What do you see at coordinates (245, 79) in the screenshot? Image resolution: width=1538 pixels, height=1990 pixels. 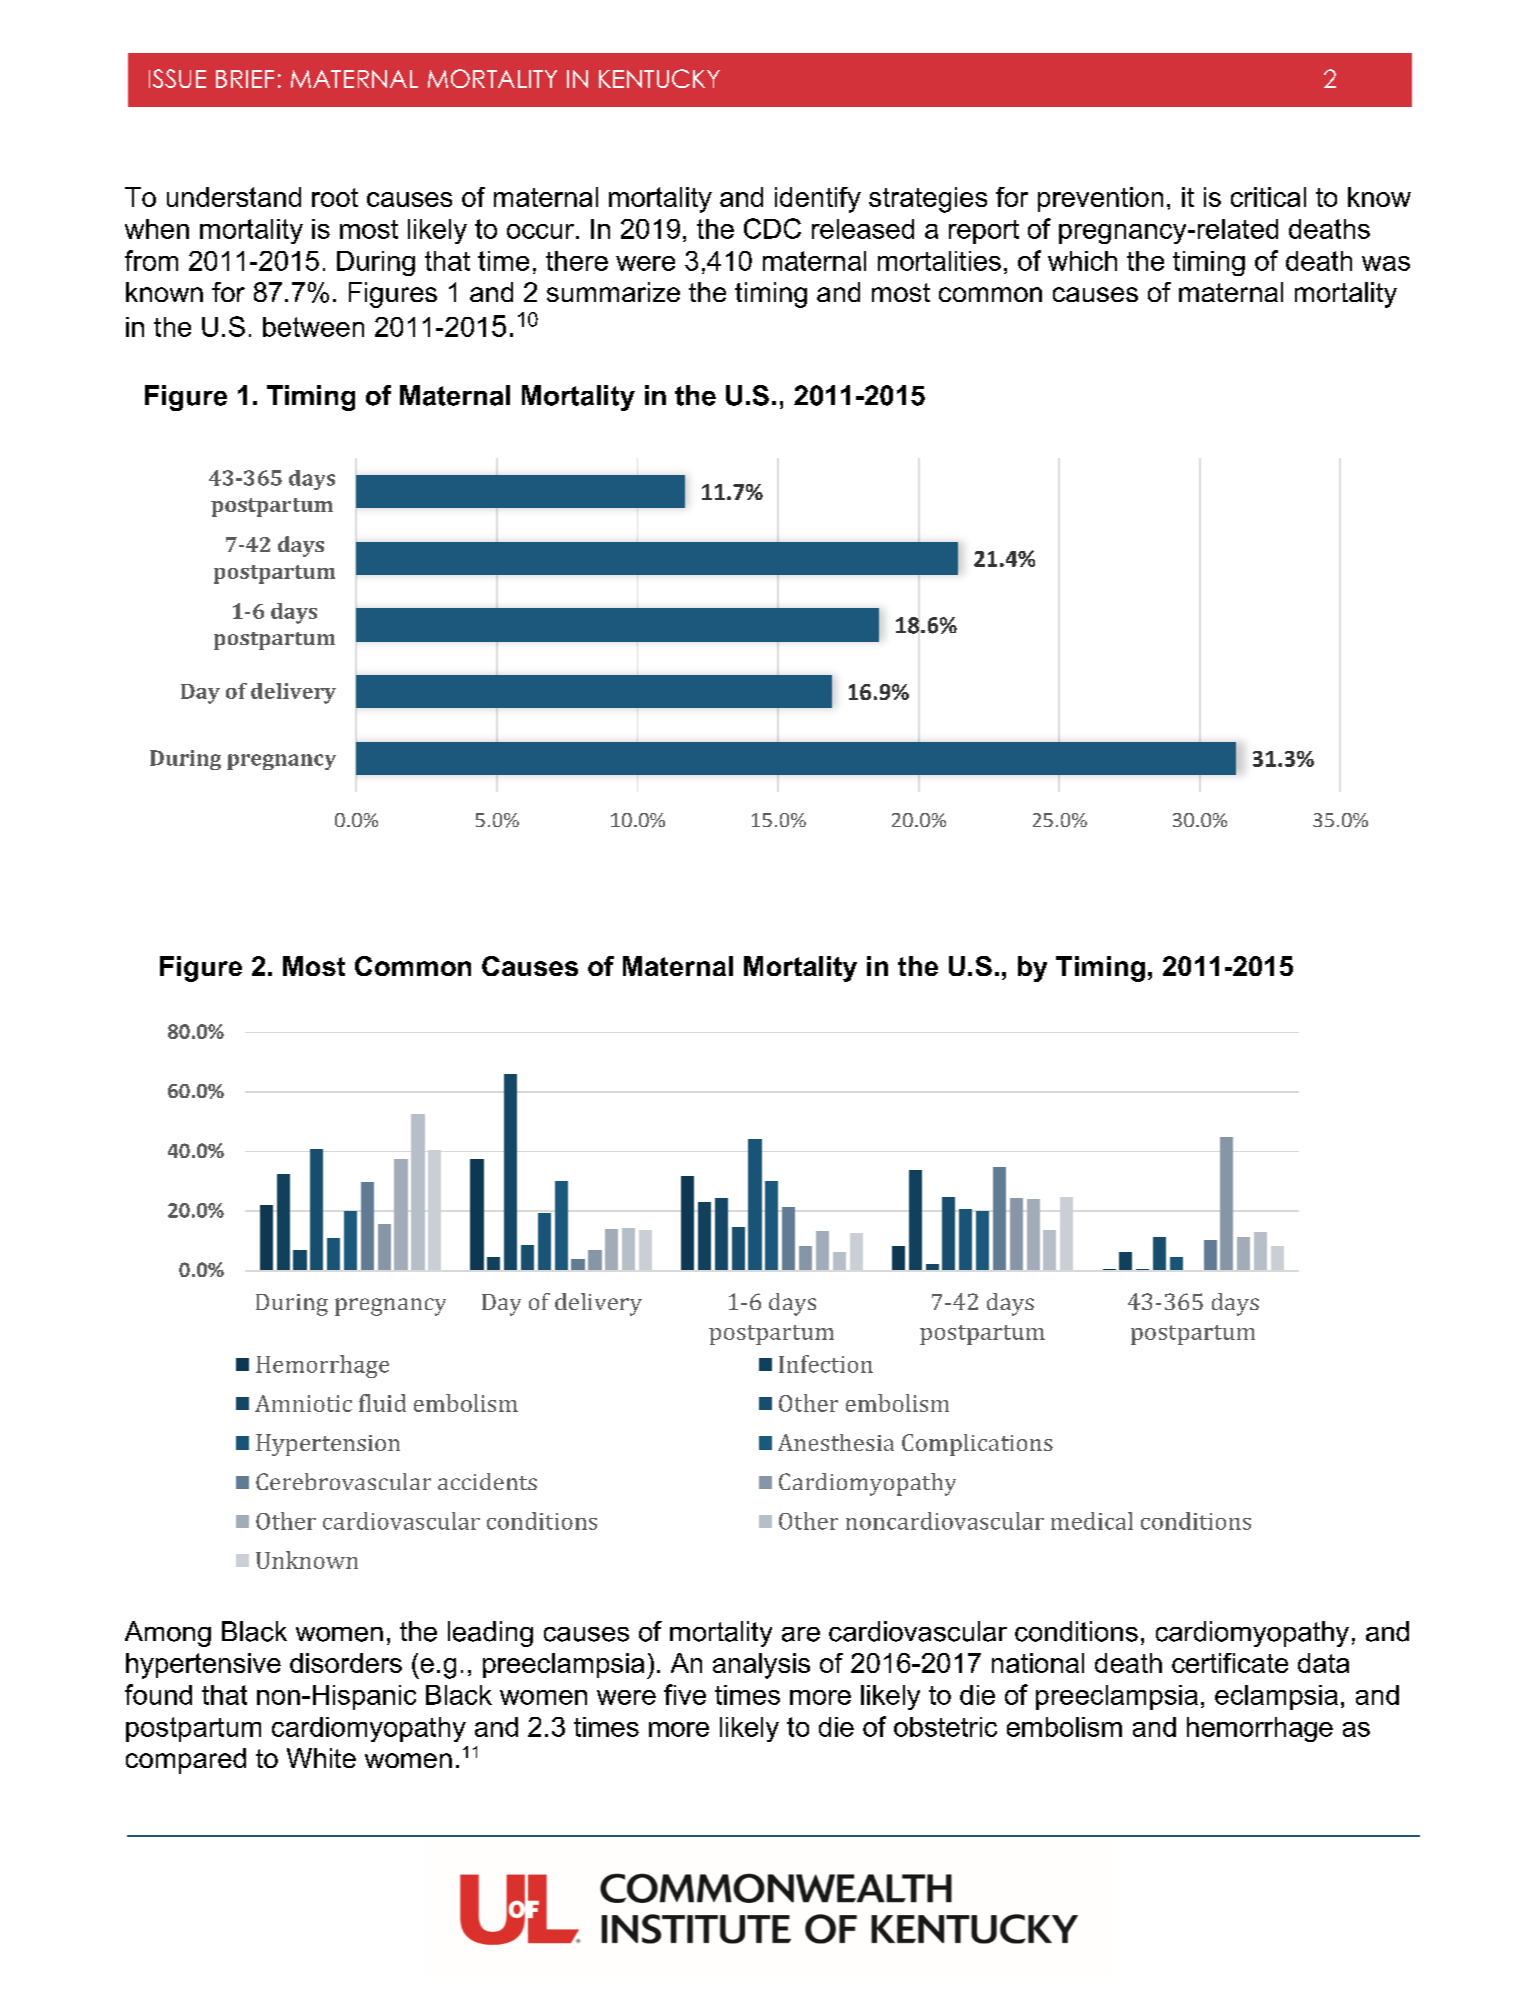 I see `BRIEF` at bounding box center [245, 79].
